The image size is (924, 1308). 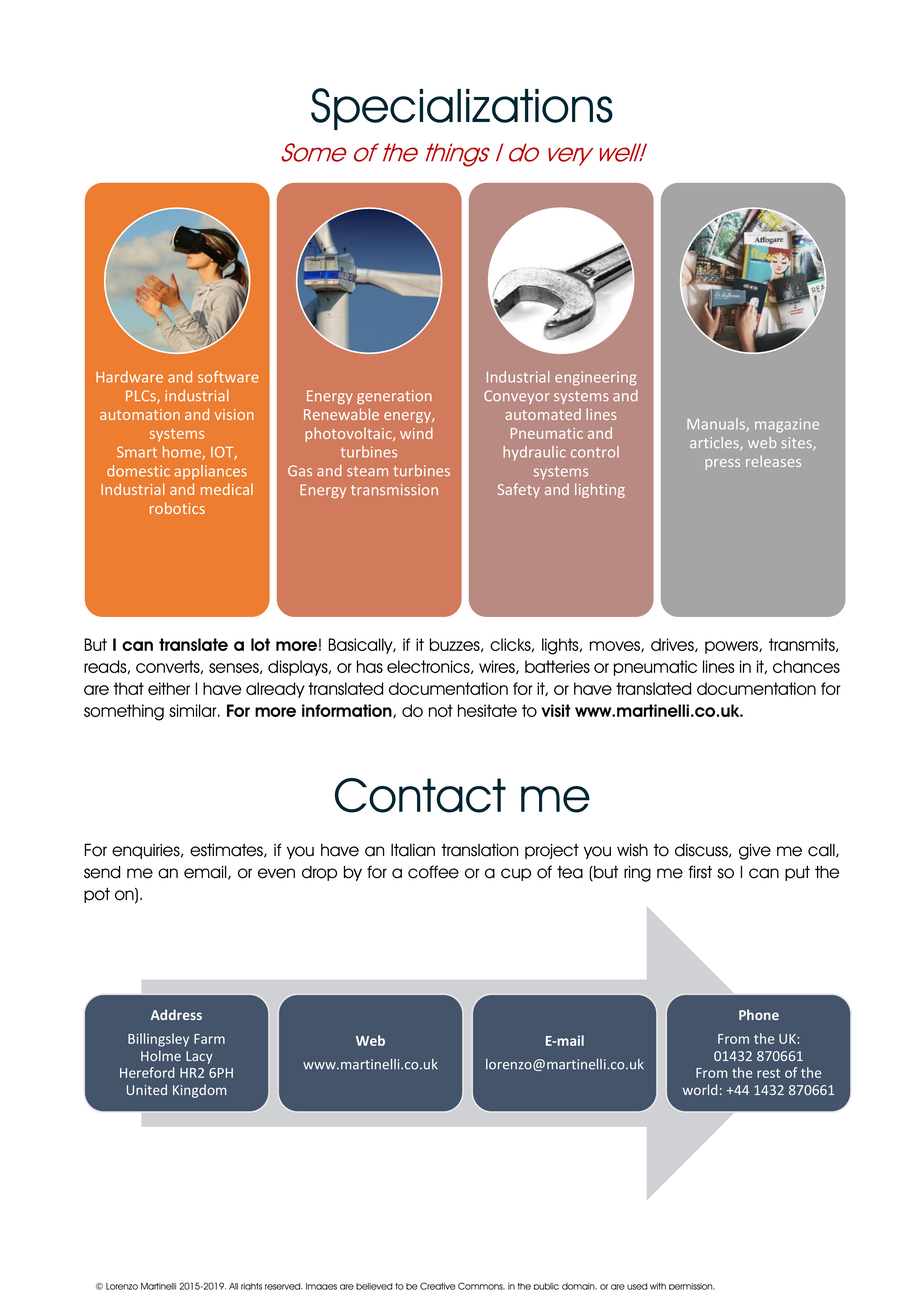 What do you see at coordinates (787, 425) in the page?
I see `magazine` at bounding box center [787, 425].
